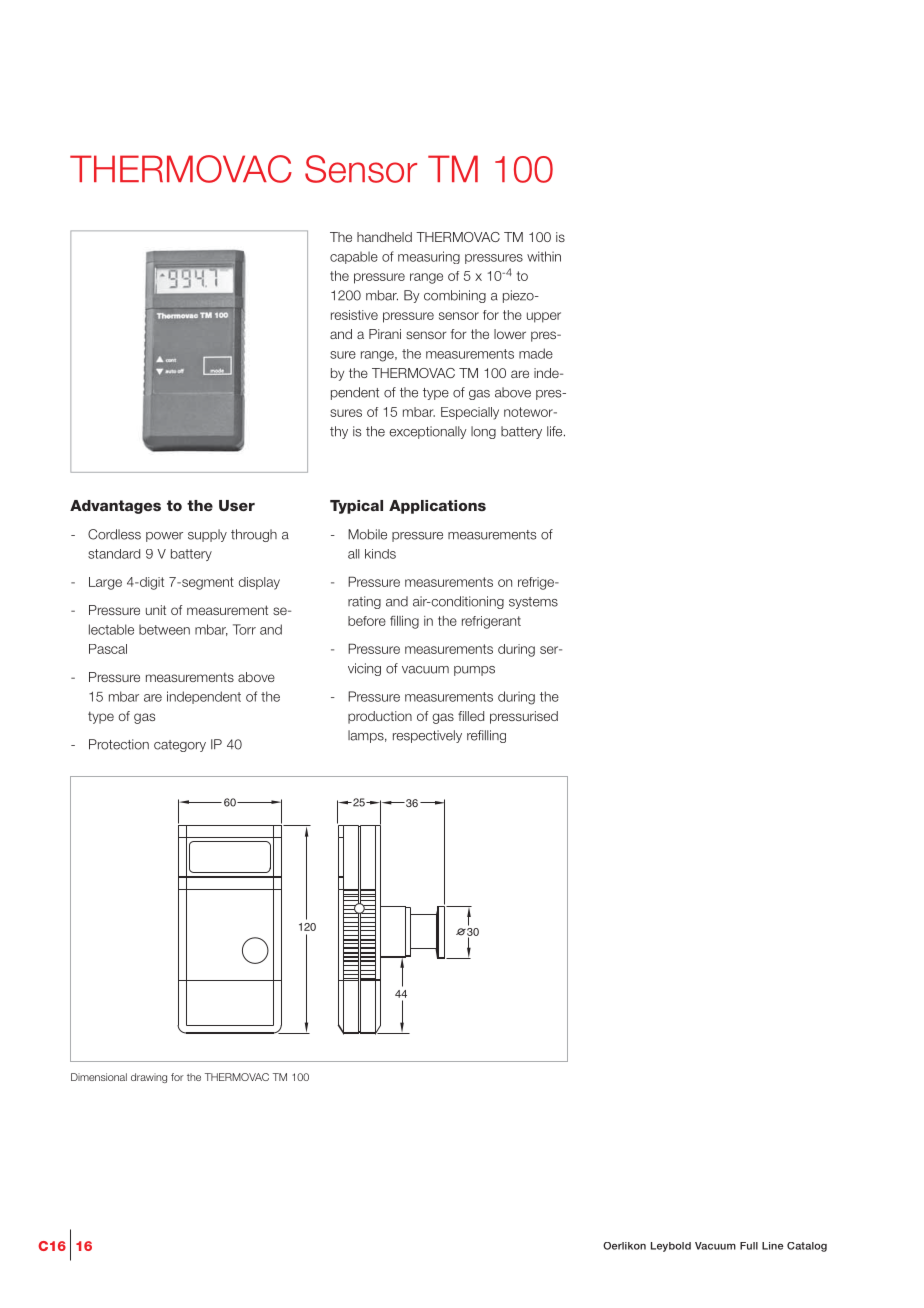 Image resolution: width=924 pixels, height=1308 pixels. I want to click on drawing, so click(149, 1078).
